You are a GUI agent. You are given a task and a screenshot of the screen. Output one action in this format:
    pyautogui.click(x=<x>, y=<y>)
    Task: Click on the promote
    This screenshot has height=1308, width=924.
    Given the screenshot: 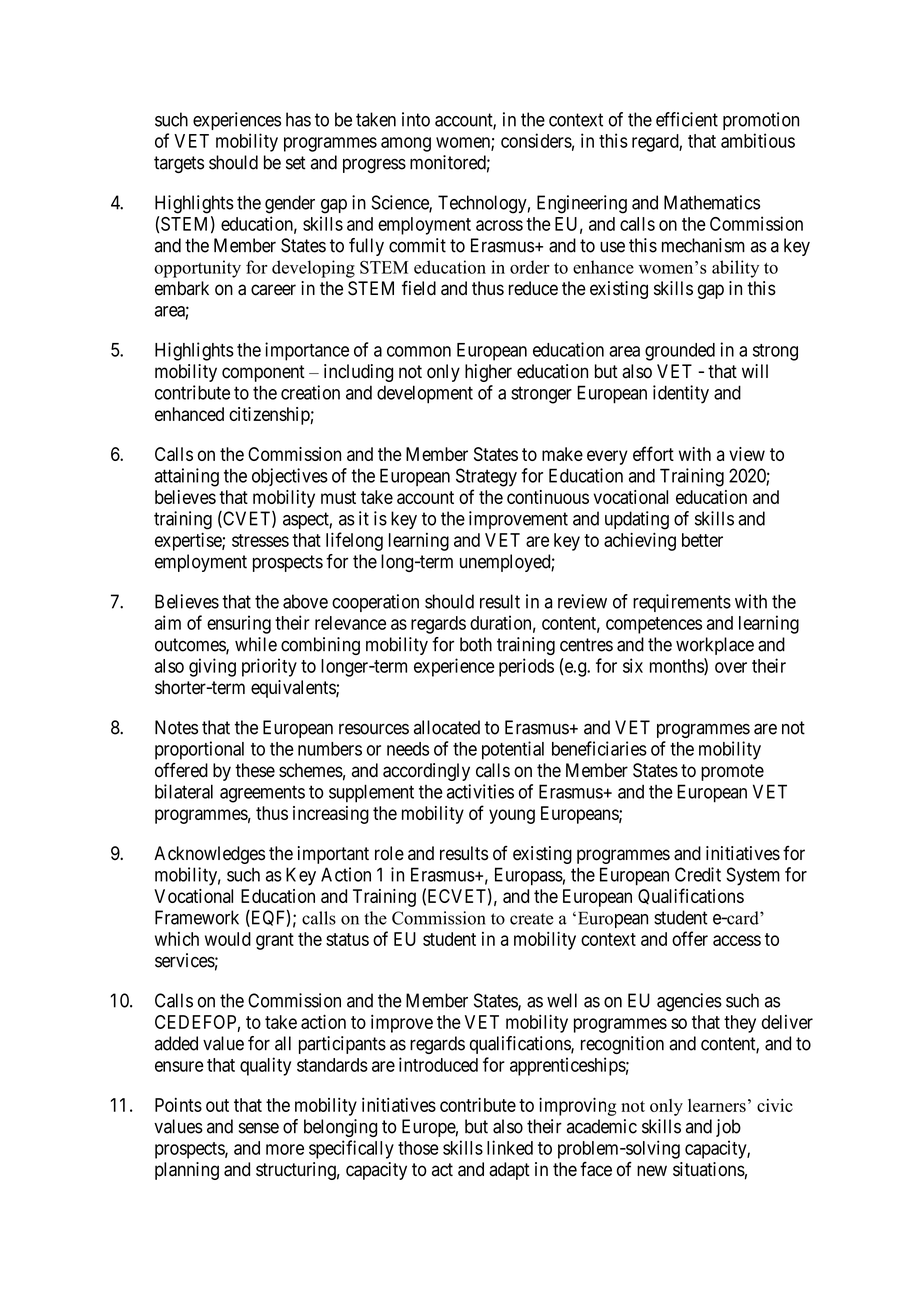 What is the action you would take?
    pyautogui.click(x=732, y=772)
